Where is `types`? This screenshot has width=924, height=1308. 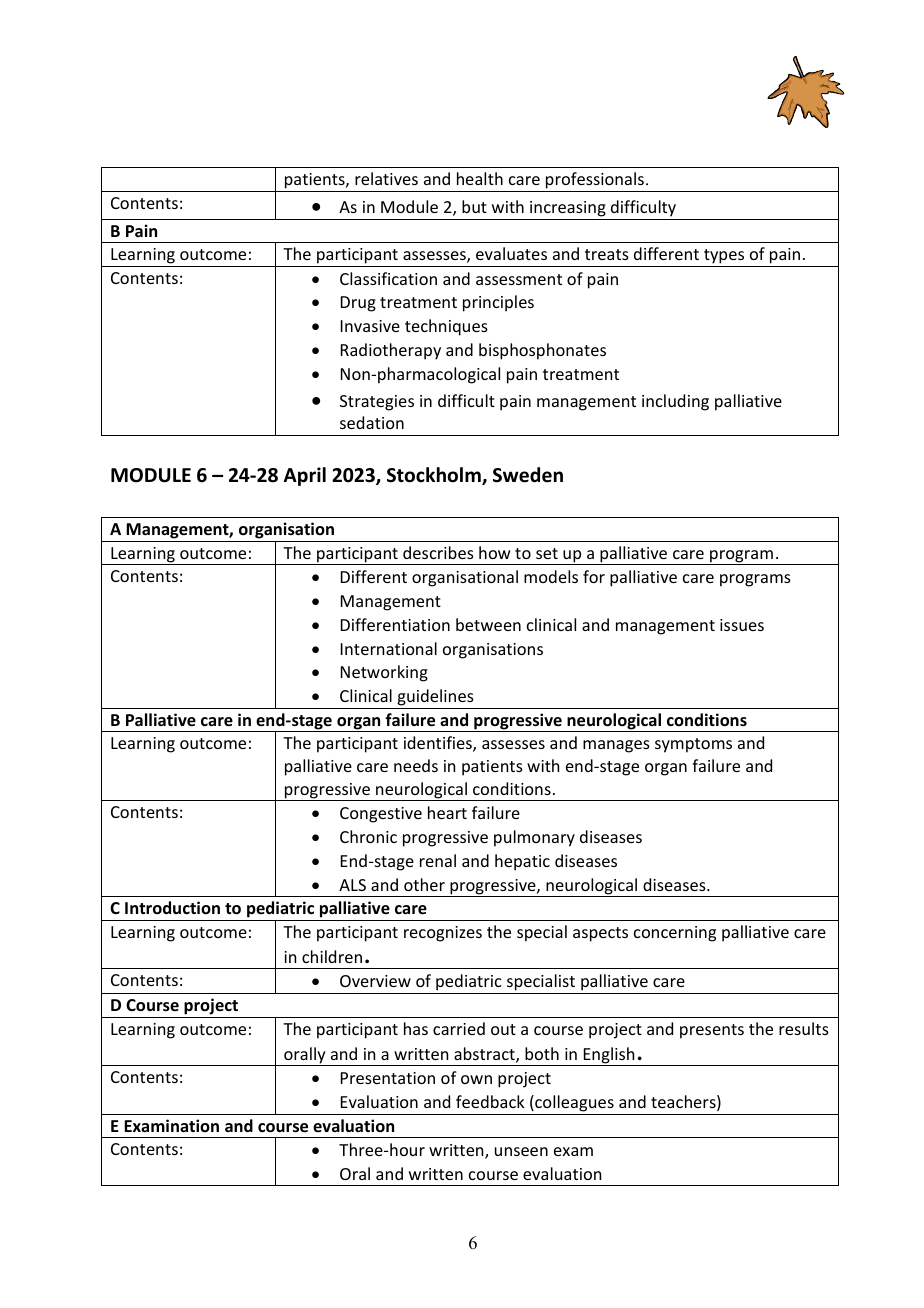
types is located at coordinates (724, 256).
